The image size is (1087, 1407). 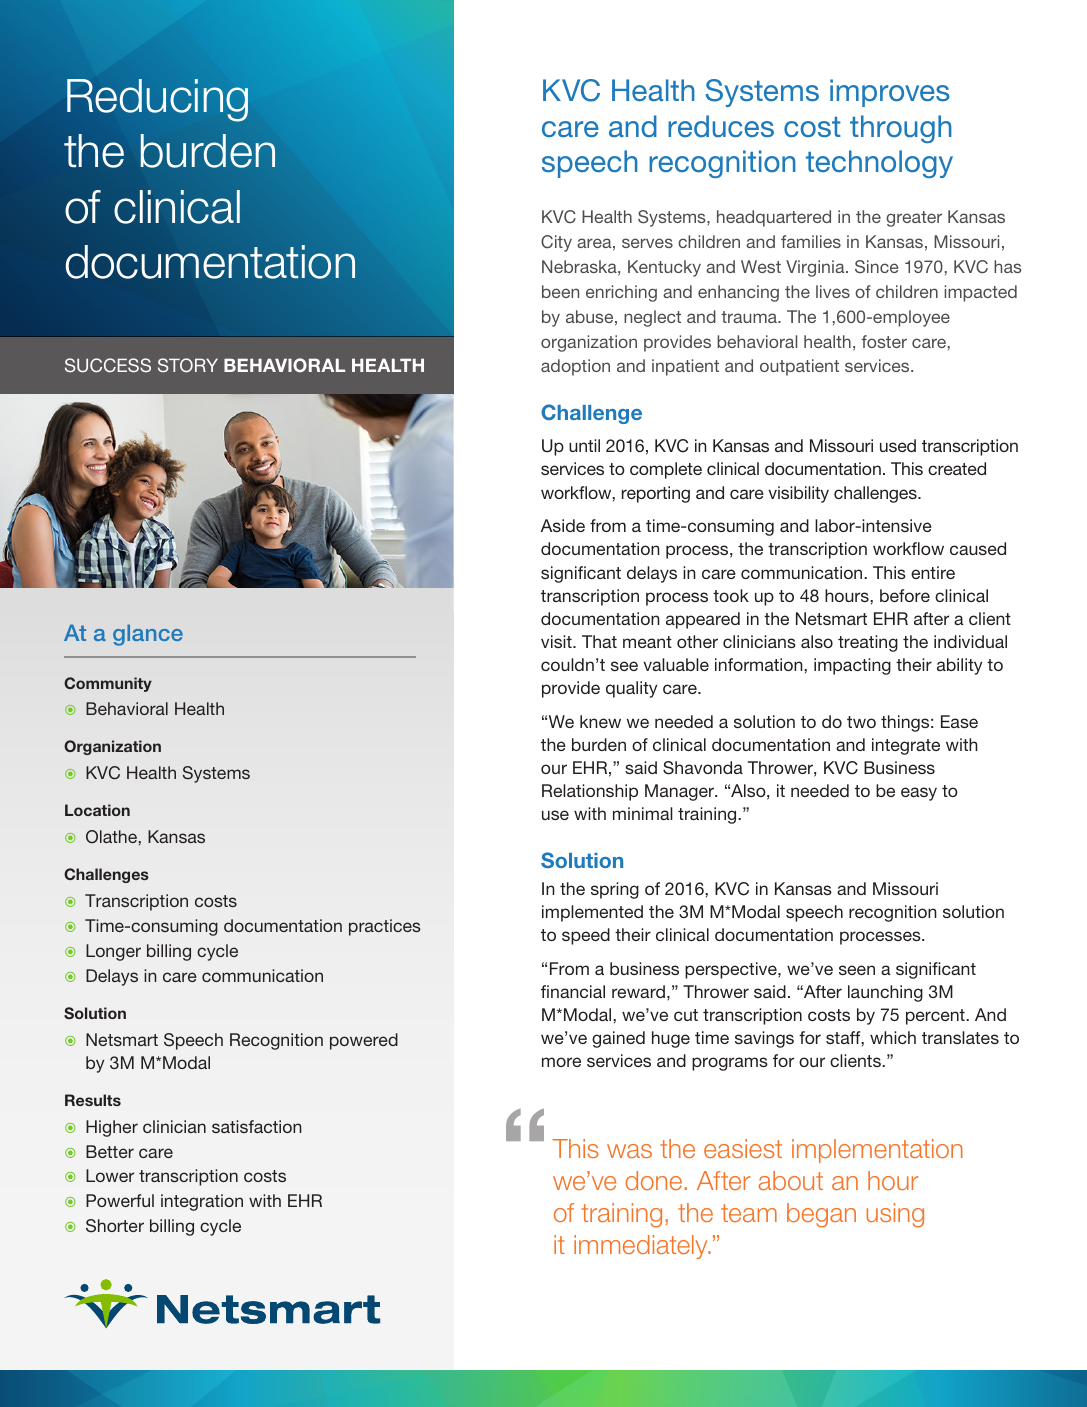 I want to click on adoption, so click(x=575, y=367).
